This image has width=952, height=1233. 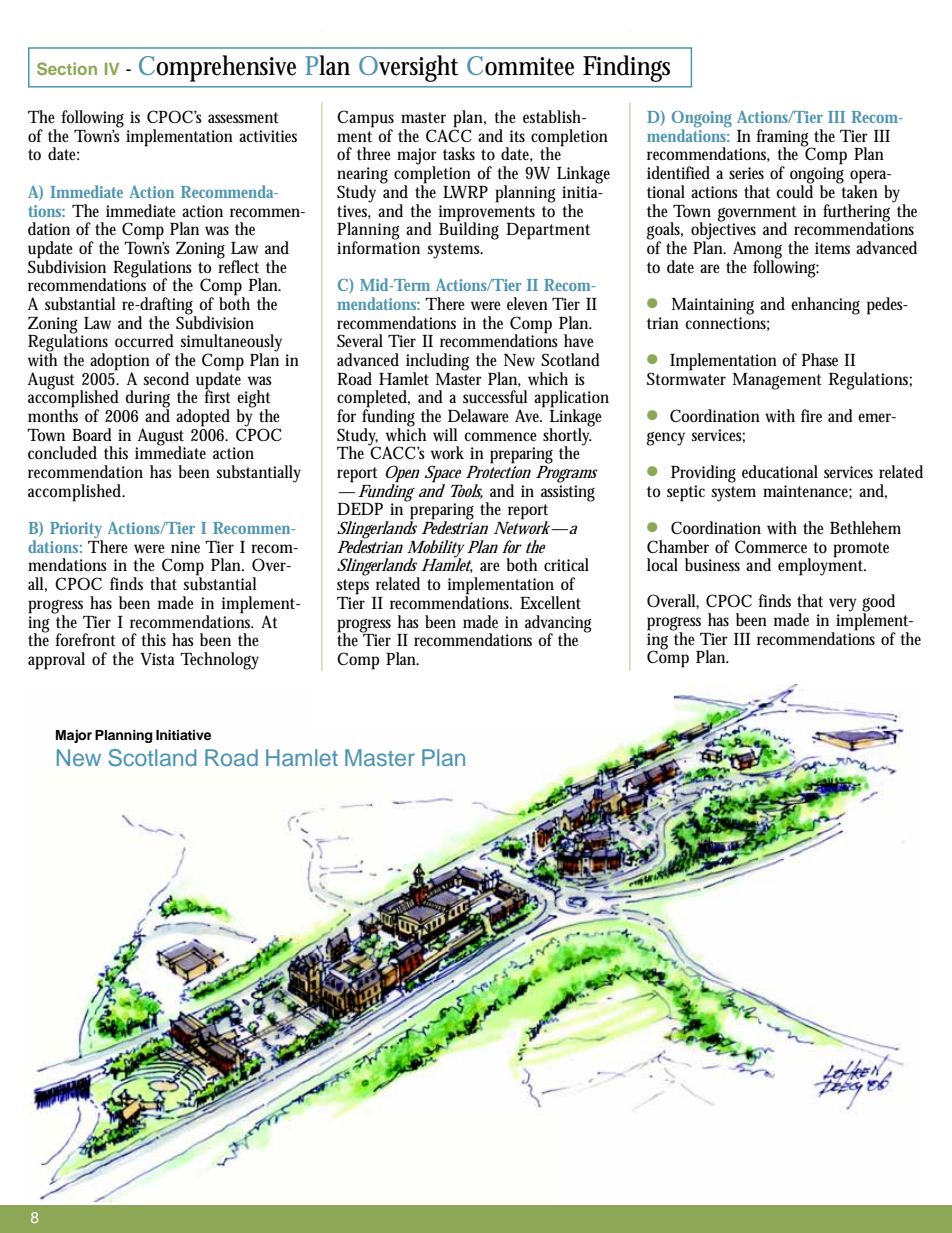 What do you see at coordinates (558, 624) in the image?
I see `advancing` at bounding box center [558, 624].
